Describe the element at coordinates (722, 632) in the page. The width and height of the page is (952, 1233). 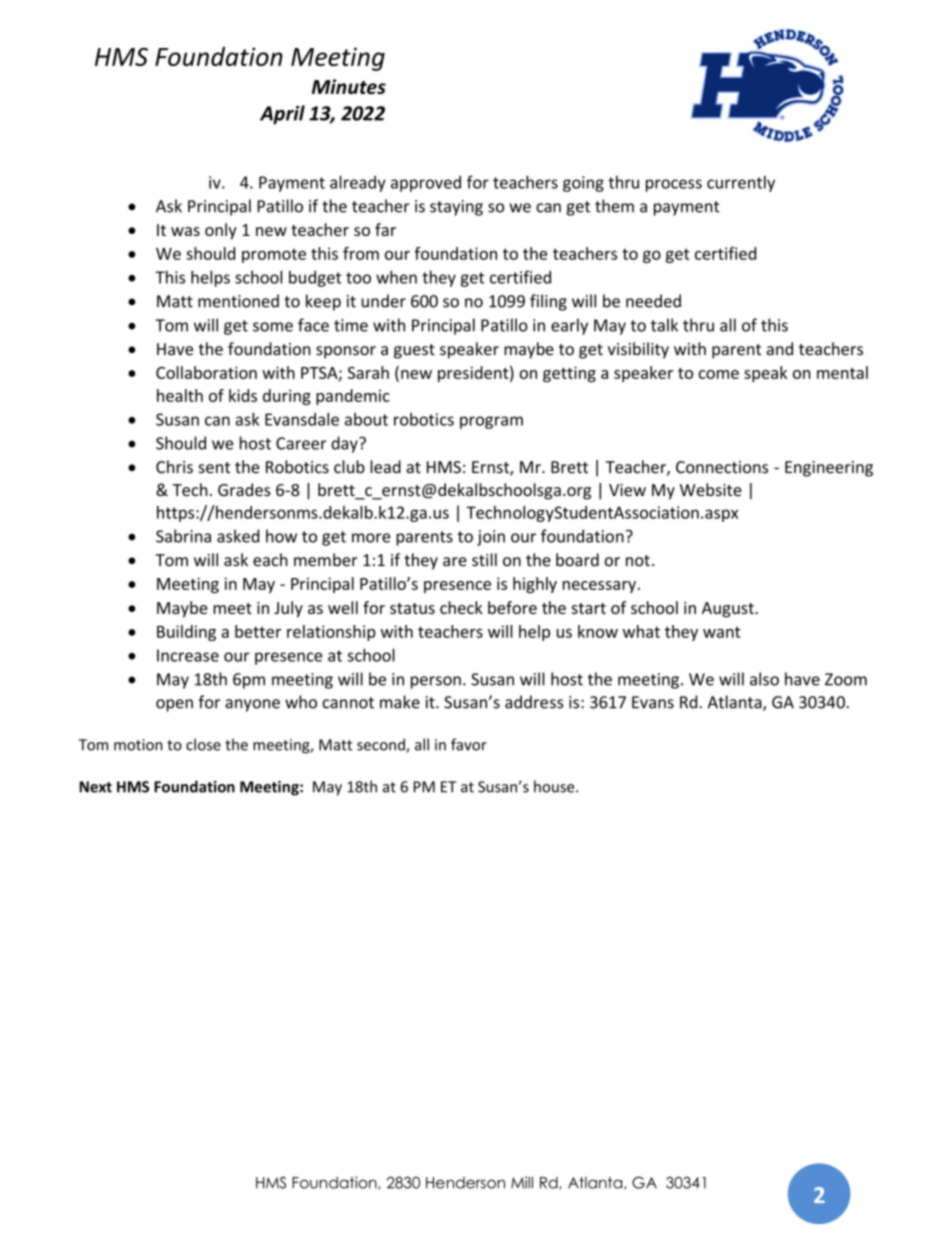
I see `want` at that location.
